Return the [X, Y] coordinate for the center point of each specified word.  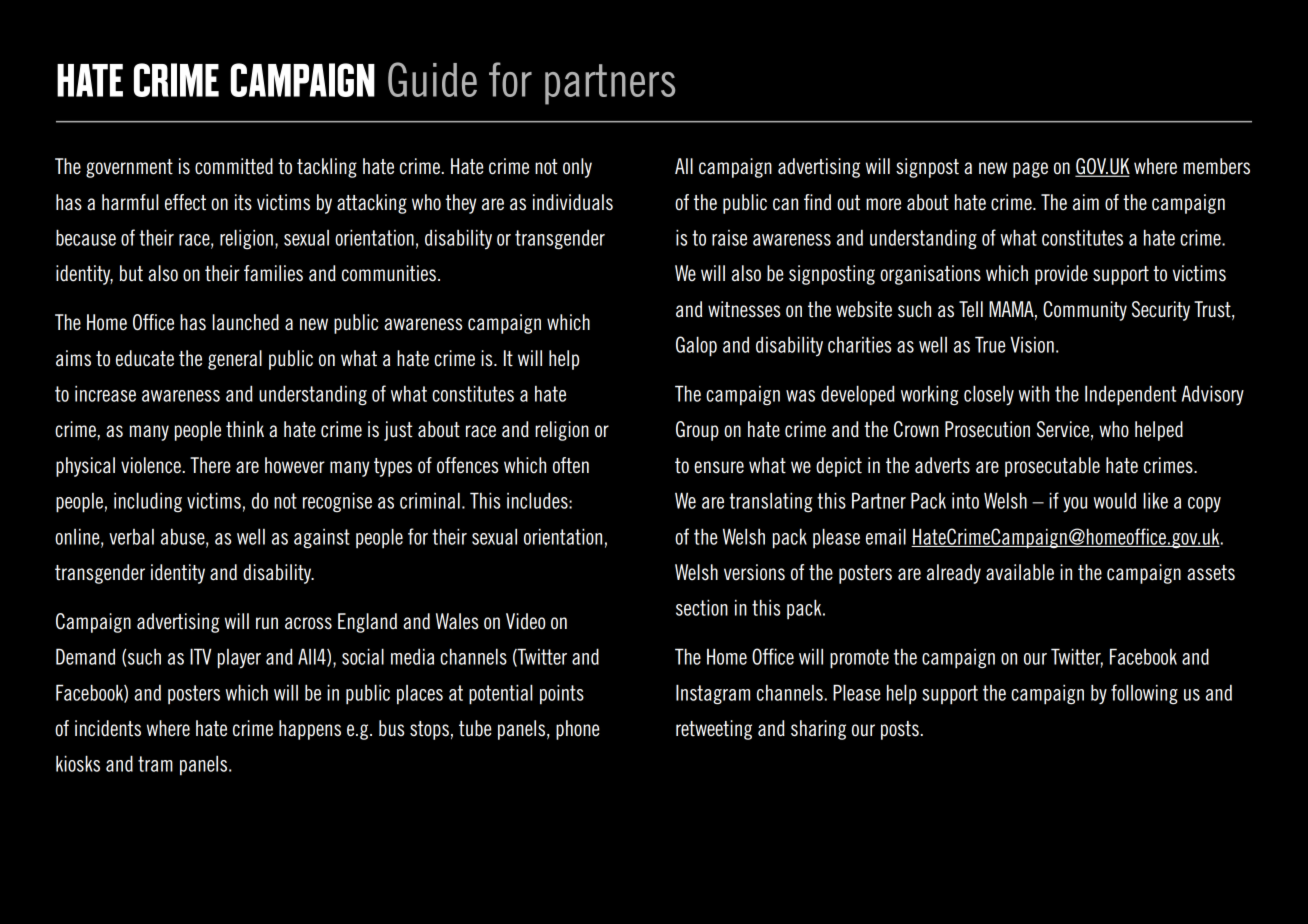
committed [234, 166]
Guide [432, 79]
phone [578, 730]
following [1144, 694]
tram [155, 764]
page [1030, 170]
